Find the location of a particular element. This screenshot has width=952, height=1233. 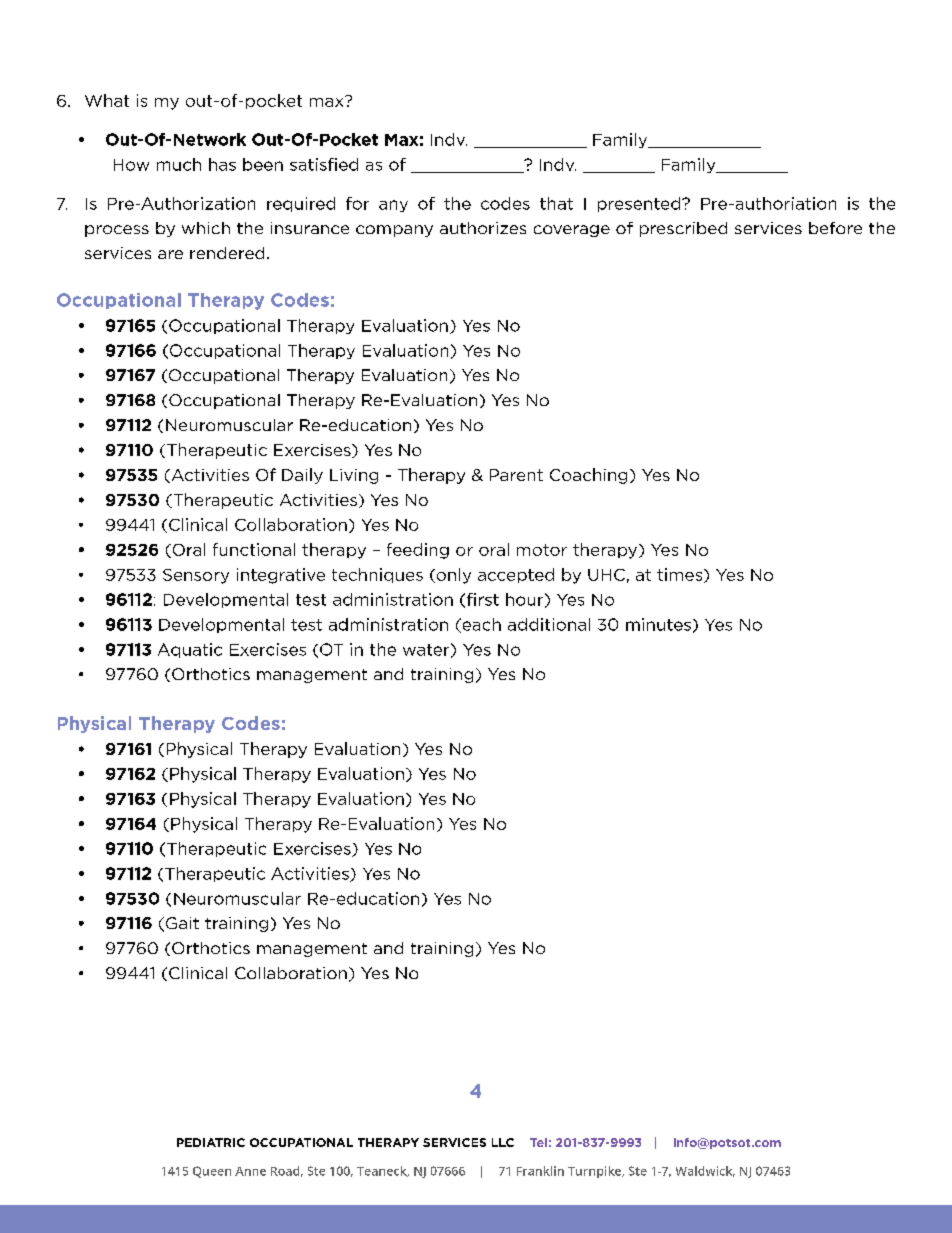

Aquatic is located at coordinates (190, 650).
